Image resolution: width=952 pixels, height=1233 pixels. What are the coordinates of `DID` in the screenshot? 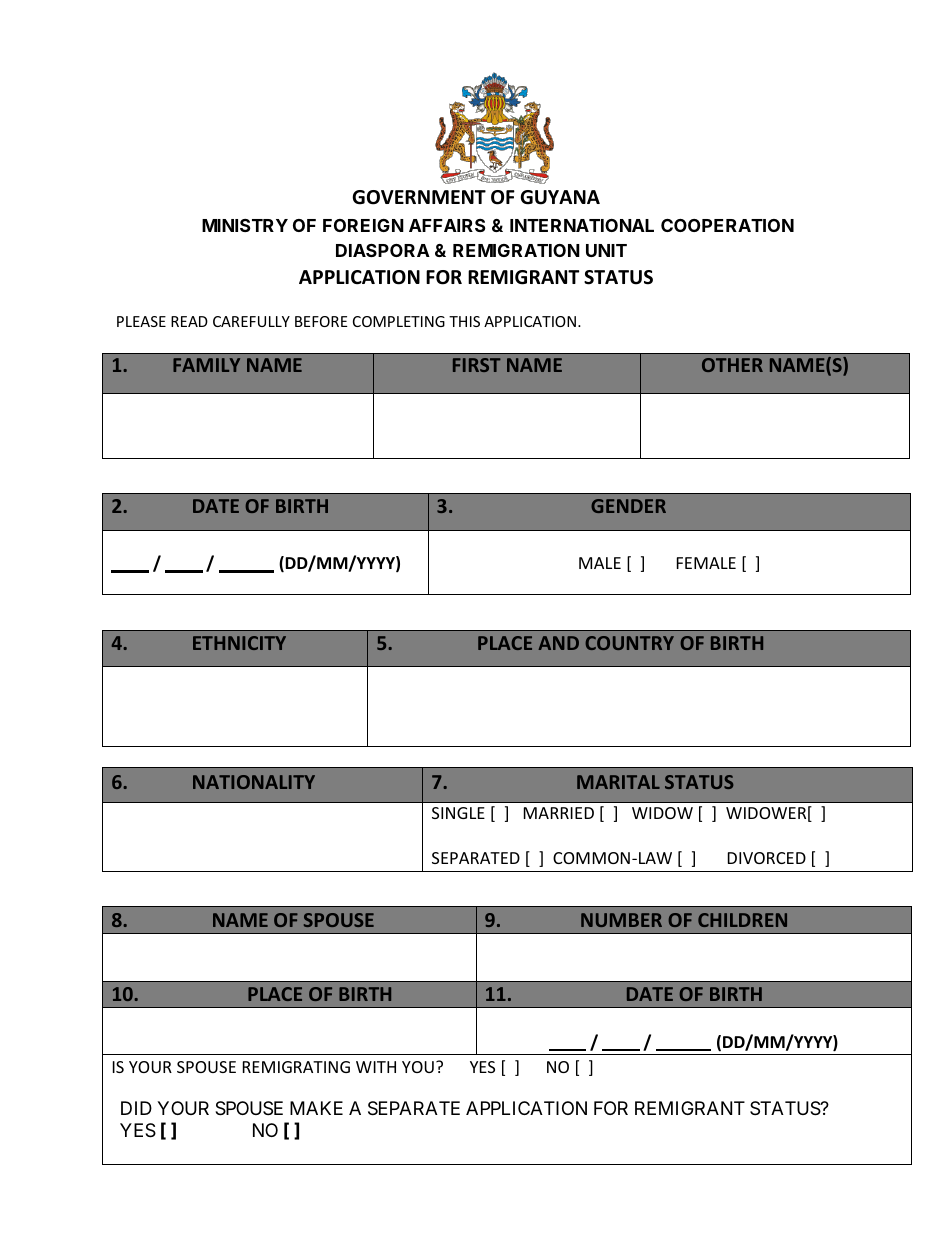 It's located at (136, 1108).
